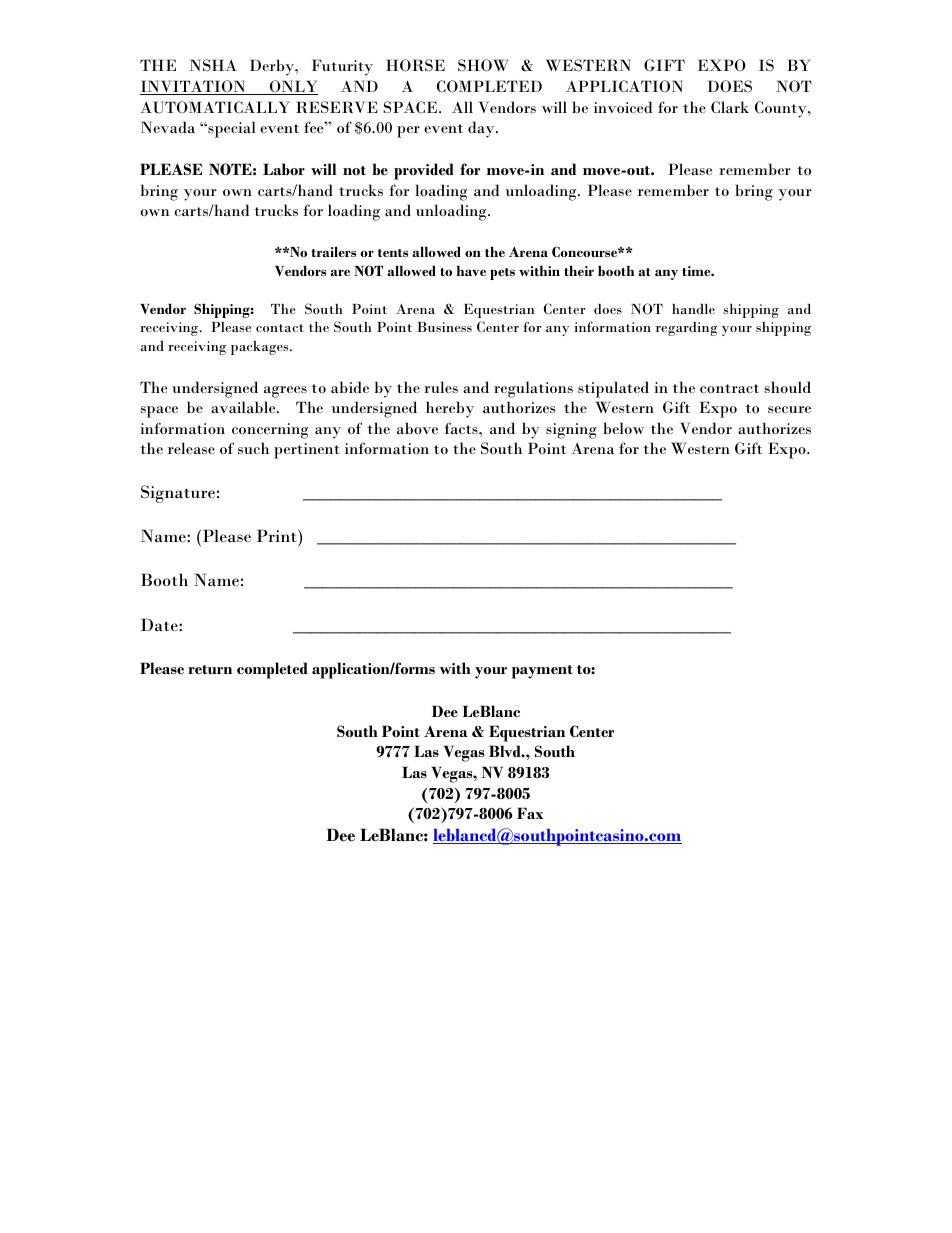  What do you see at coordinates (210, 669) in the screenshot?
I see `return` at bounding box center [210, 669].
